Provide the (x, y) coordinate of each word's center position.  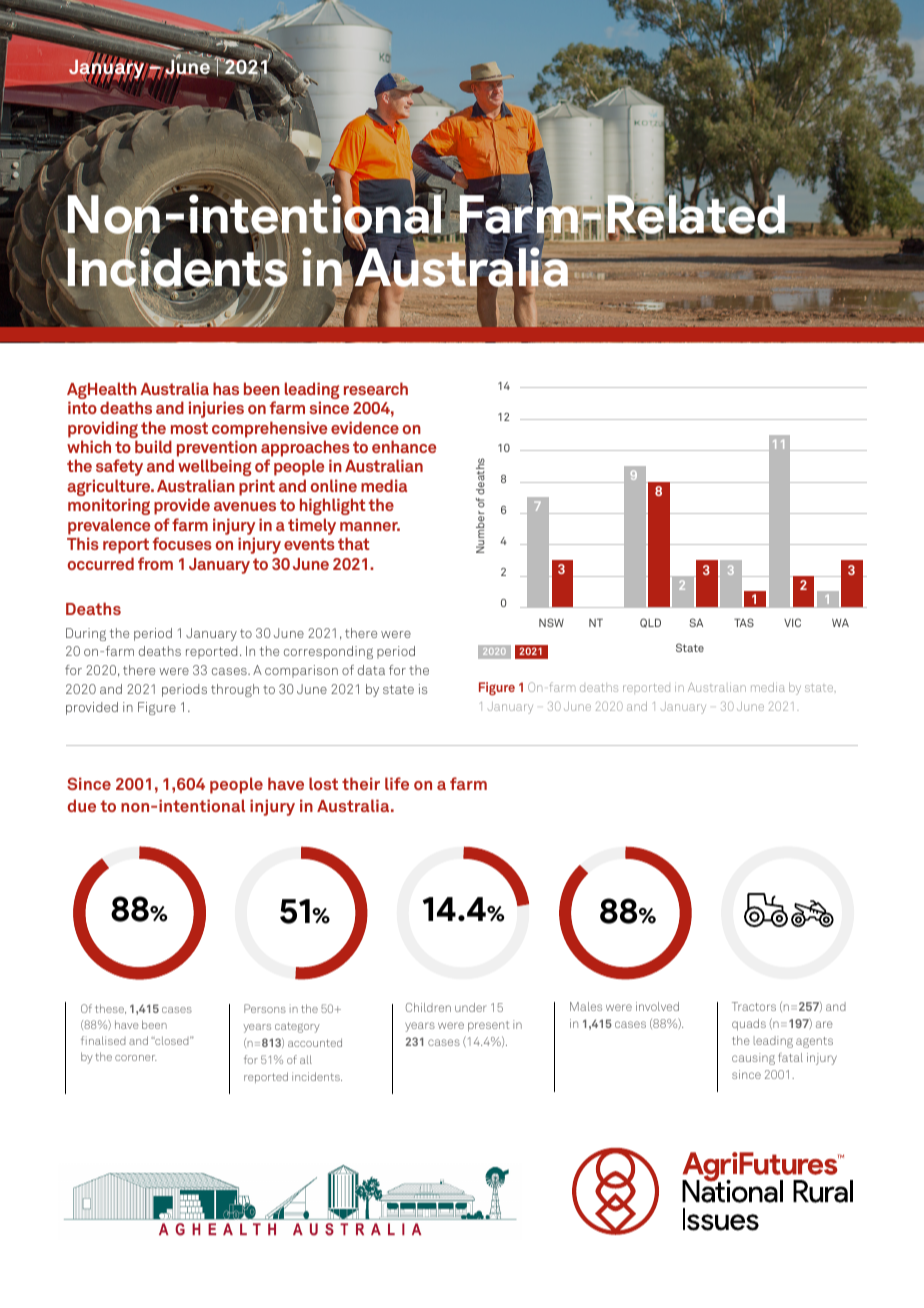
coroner (136, 1058)
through (235, 690)
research (376, 388)
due (82, 805)
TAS (744, 622)
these (110, 1009)
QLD (650, 623)
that (353, 543)
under (471, 1007)
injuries (216, 409)
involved (657, 1006)
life (397, 783)
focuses (182, 543)
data (371, 670)
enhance (404, 446)
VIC (792, 622)
